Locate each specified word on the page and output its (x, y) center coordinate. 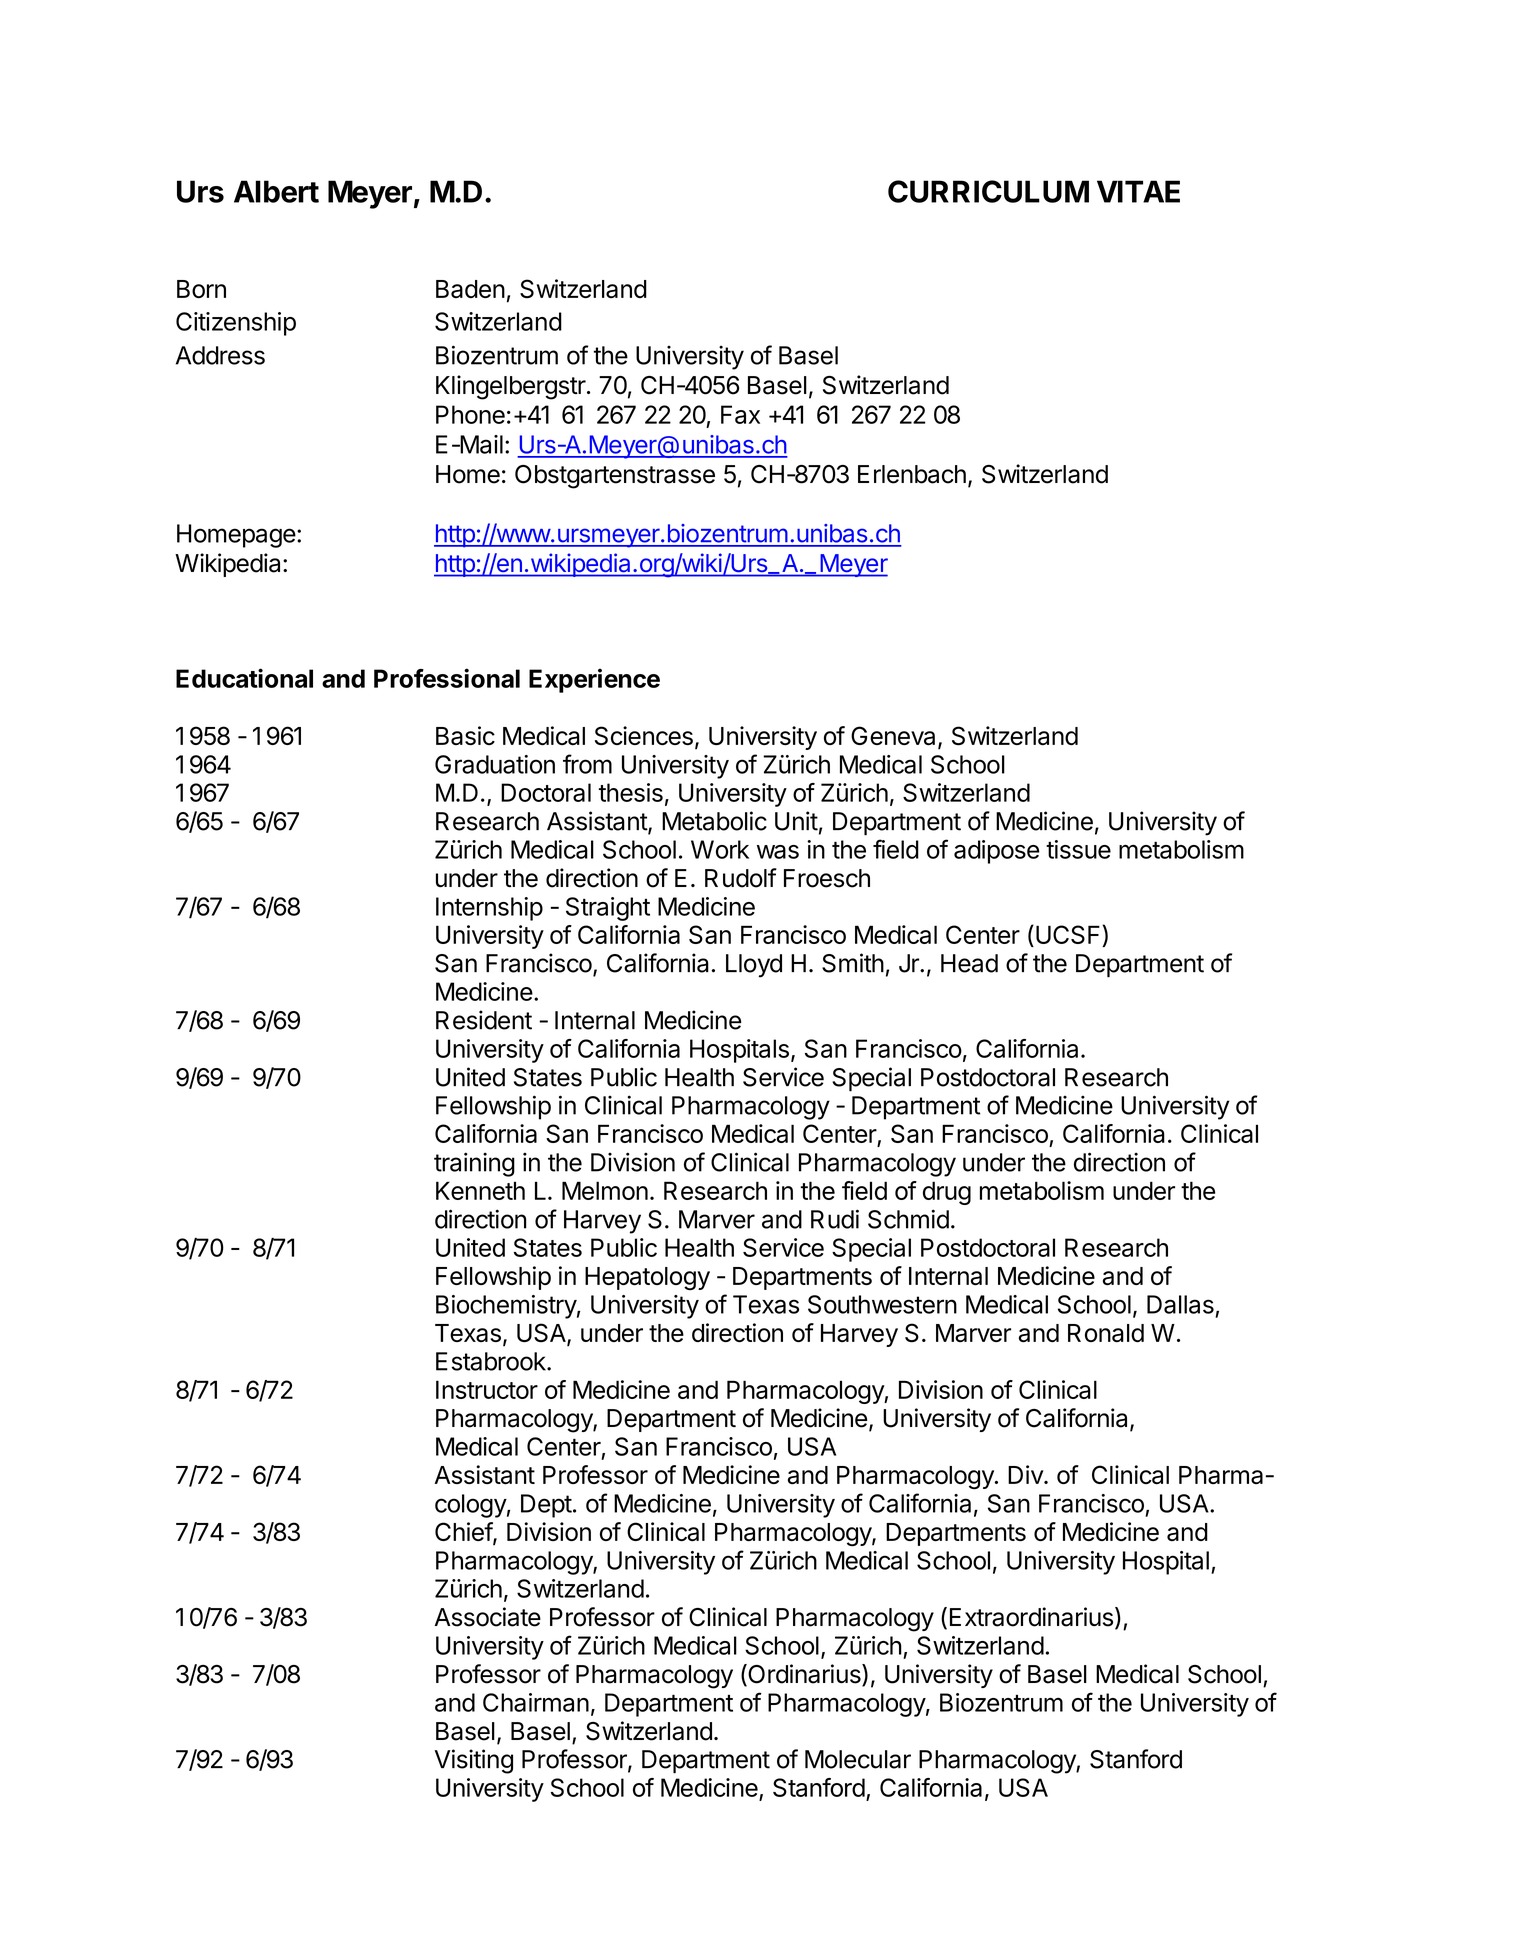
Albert (276, 191)
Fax (740, 414)
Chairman (536, 1702)
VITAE (1138, 191)
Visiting (474, 1761)
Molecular (858, 1759)
